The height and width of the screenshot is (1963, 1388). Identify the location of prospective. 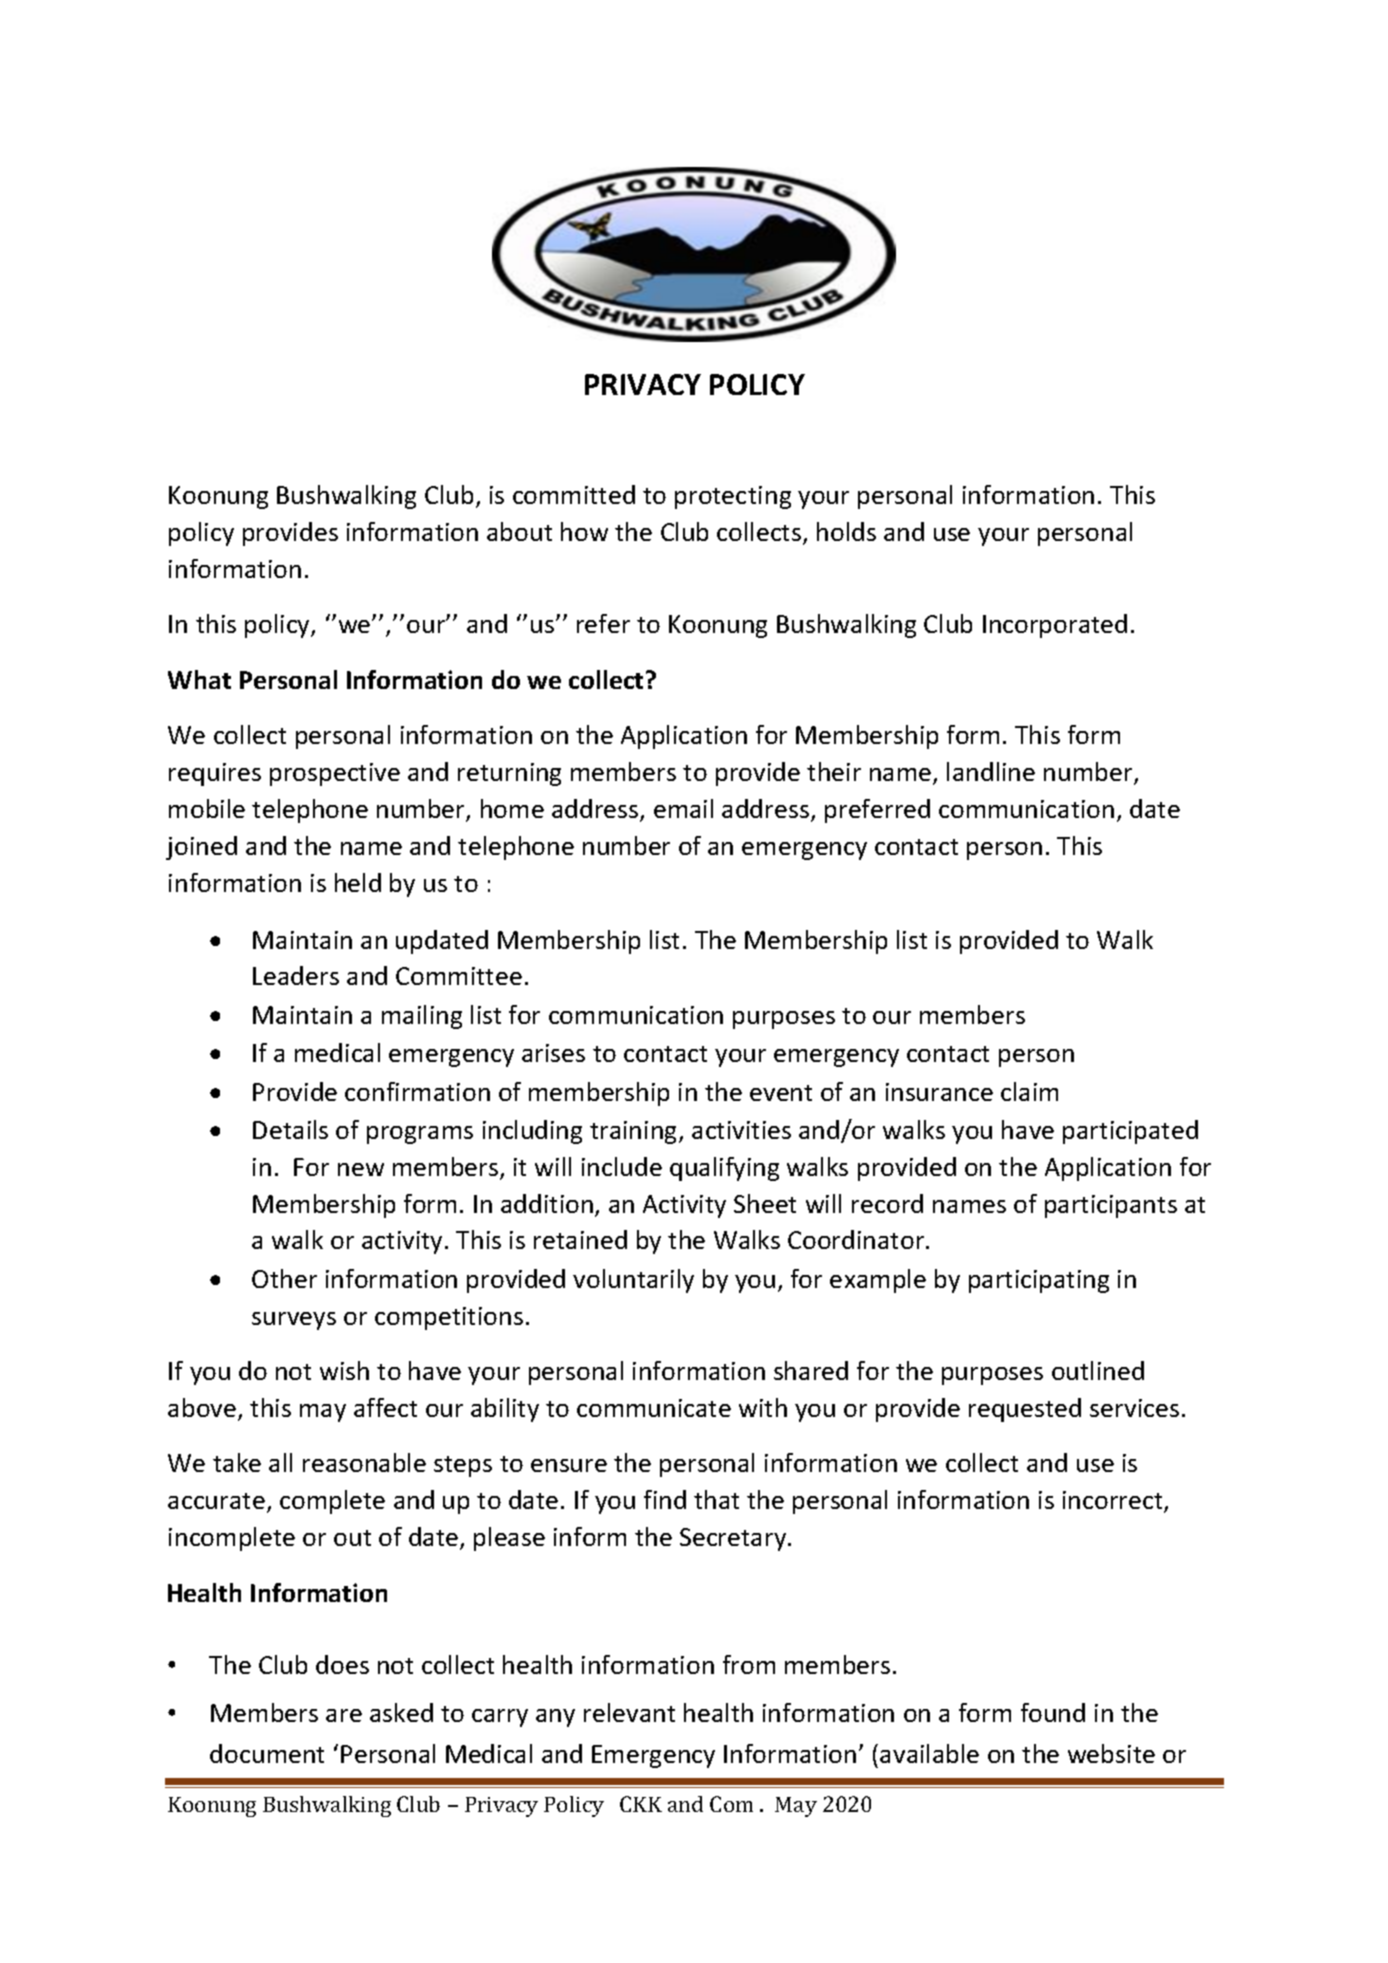
(335, 774).
